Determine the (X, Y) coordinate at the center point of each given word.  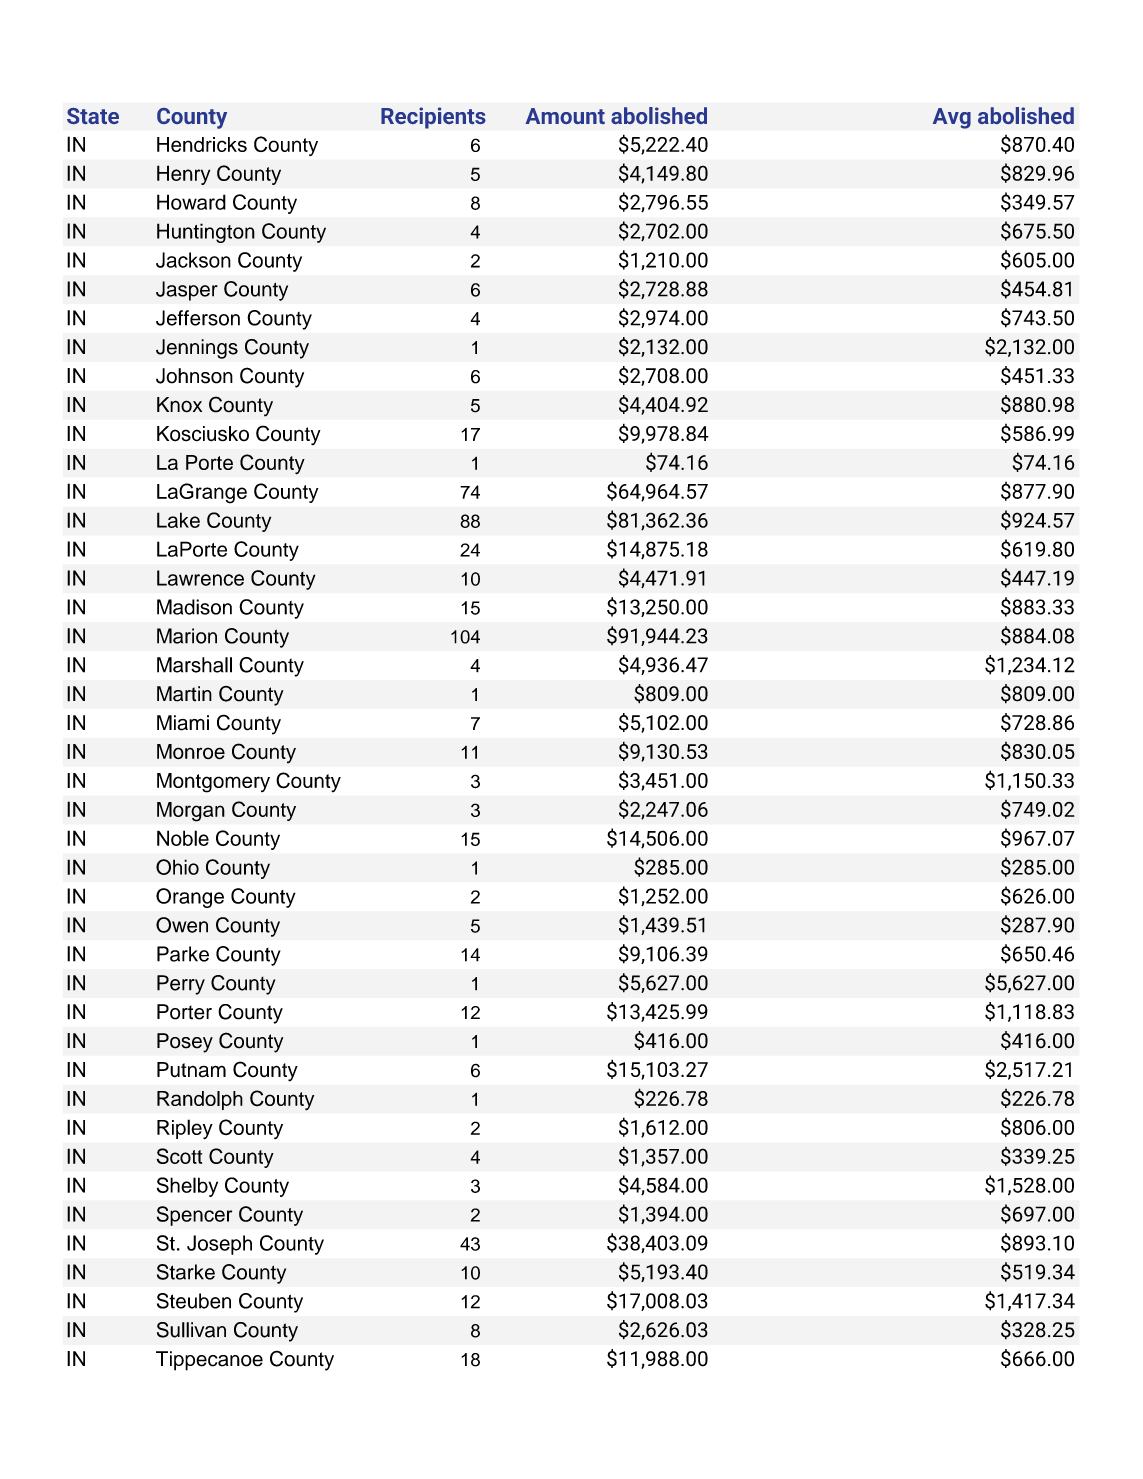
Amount (565, 116)
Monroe (191, 752)
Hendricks (202, 144)
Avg (952, 118)
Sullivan (191, 1330)
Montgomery (213, 783)
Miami (183, 723)
